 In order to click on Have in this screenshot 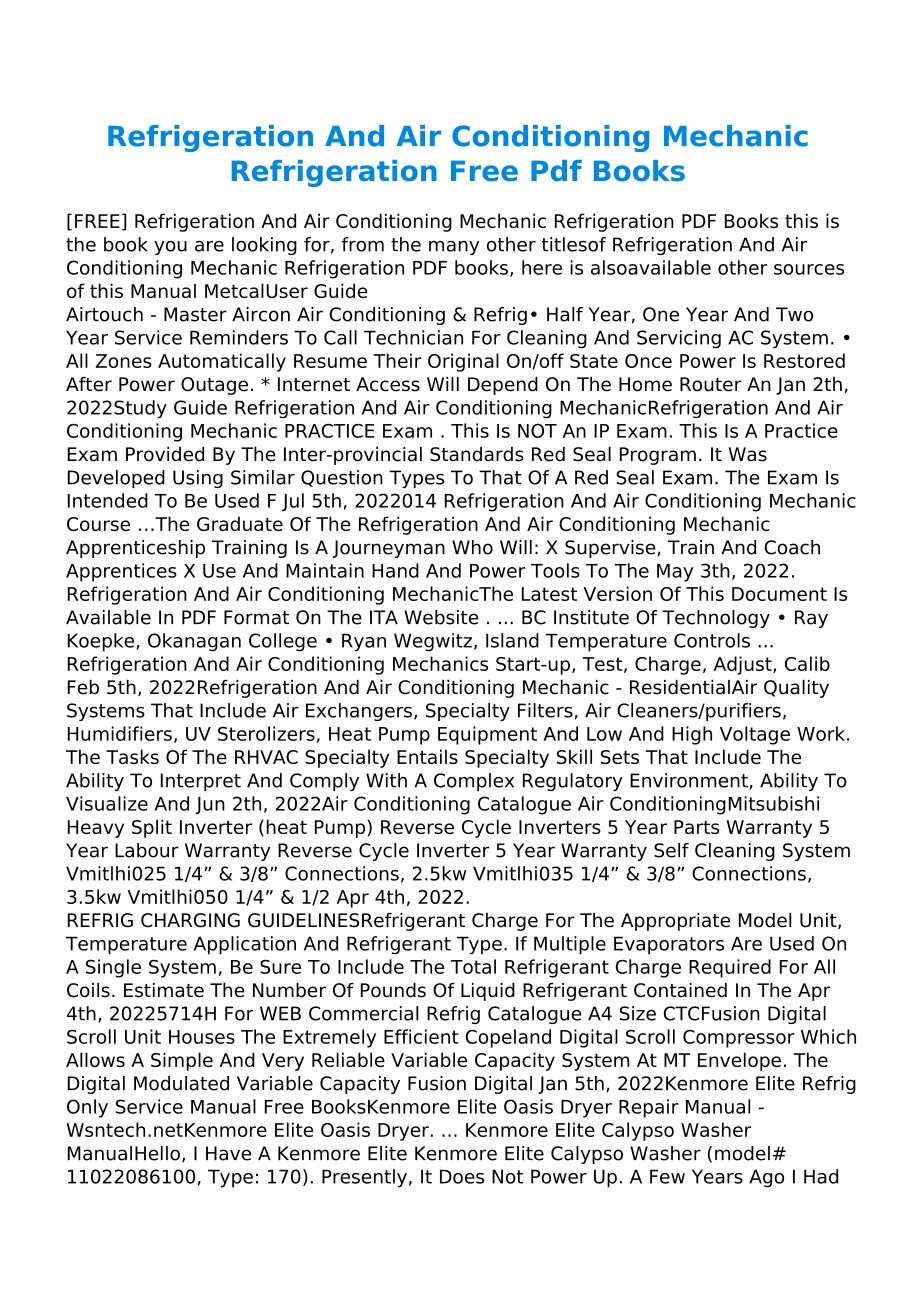, I will do `click(228, 1153)`.
